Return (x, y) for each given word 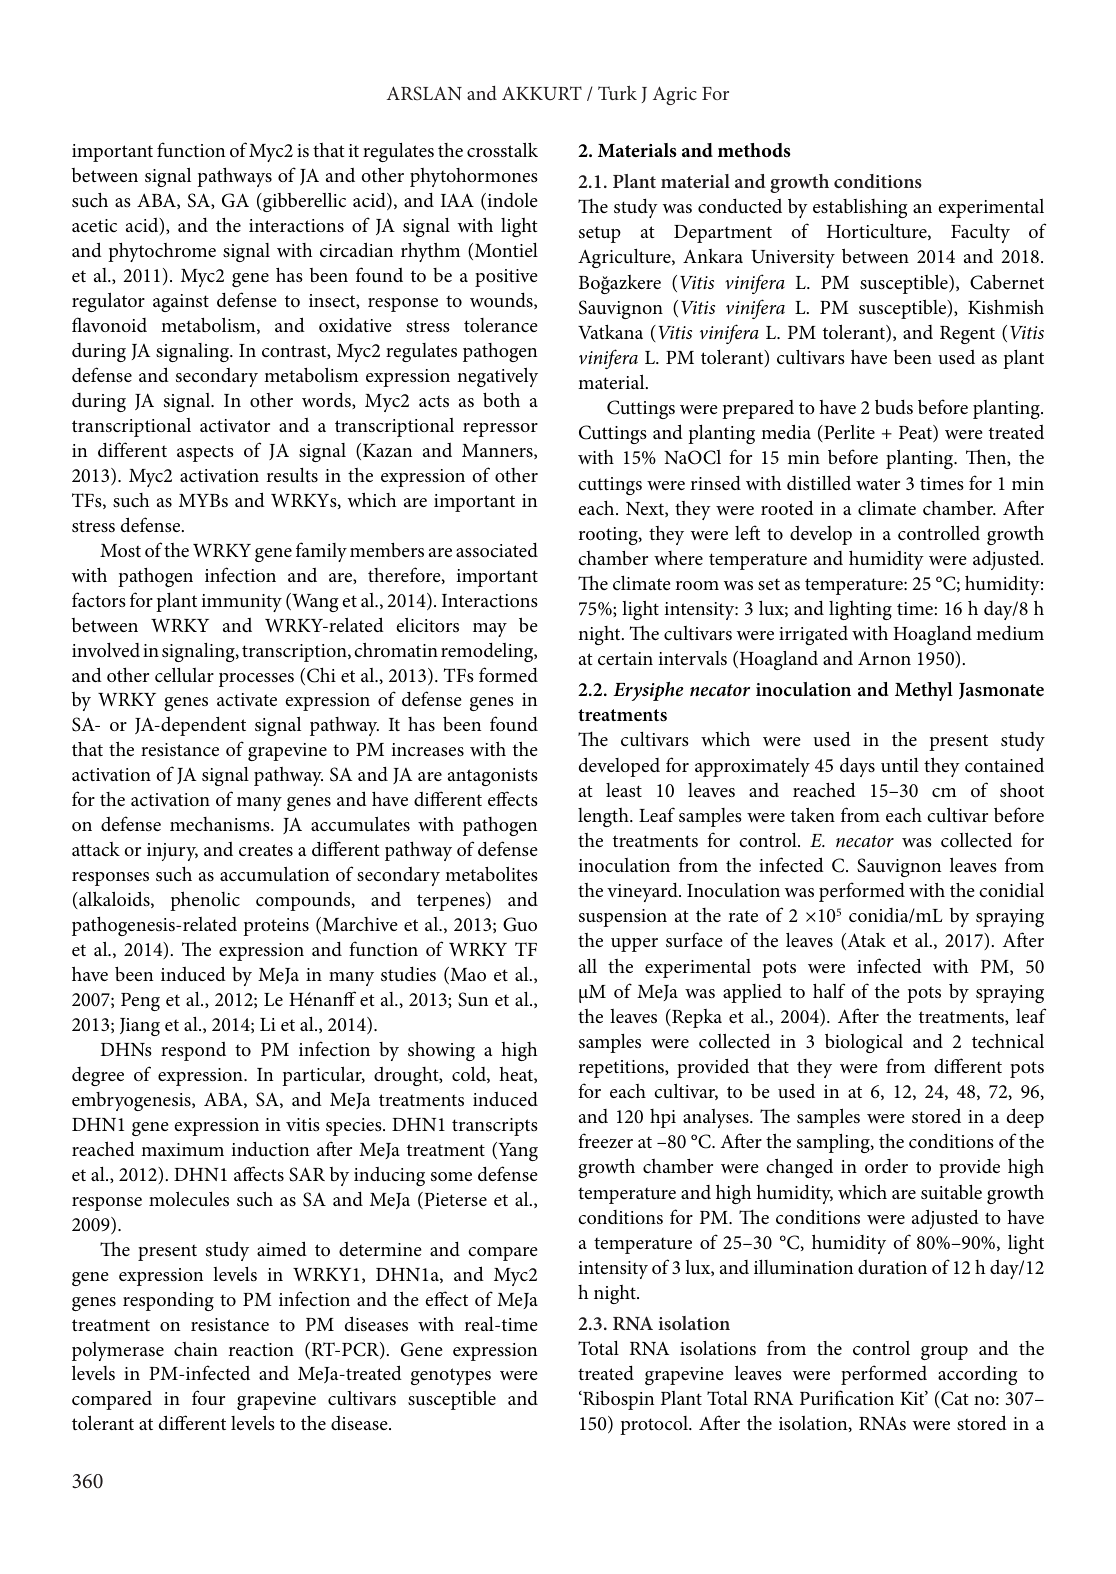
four (208, 1398)
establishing (860, 208)
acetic (94, 225)
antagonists (493, 777)
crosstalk (502, 150)
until (900, 764)
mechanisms (221, 824)
